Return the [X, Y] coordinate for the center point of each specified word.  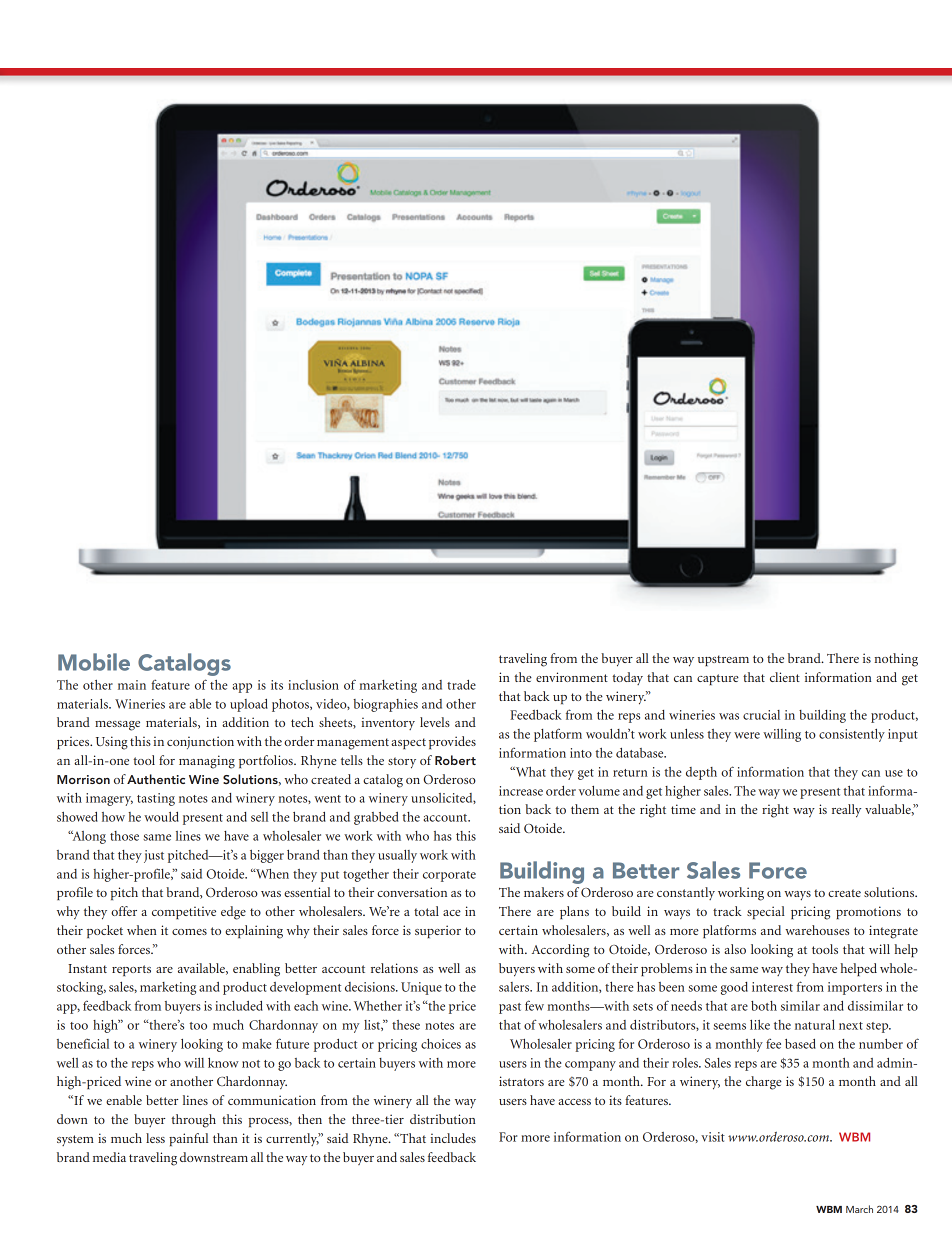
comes [189, 932]
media [109, 1157]
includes [453, 1138]
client [785, 677]
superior [438, 931]
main [132, 685]
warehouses [817, 930]
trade [461, 685]
